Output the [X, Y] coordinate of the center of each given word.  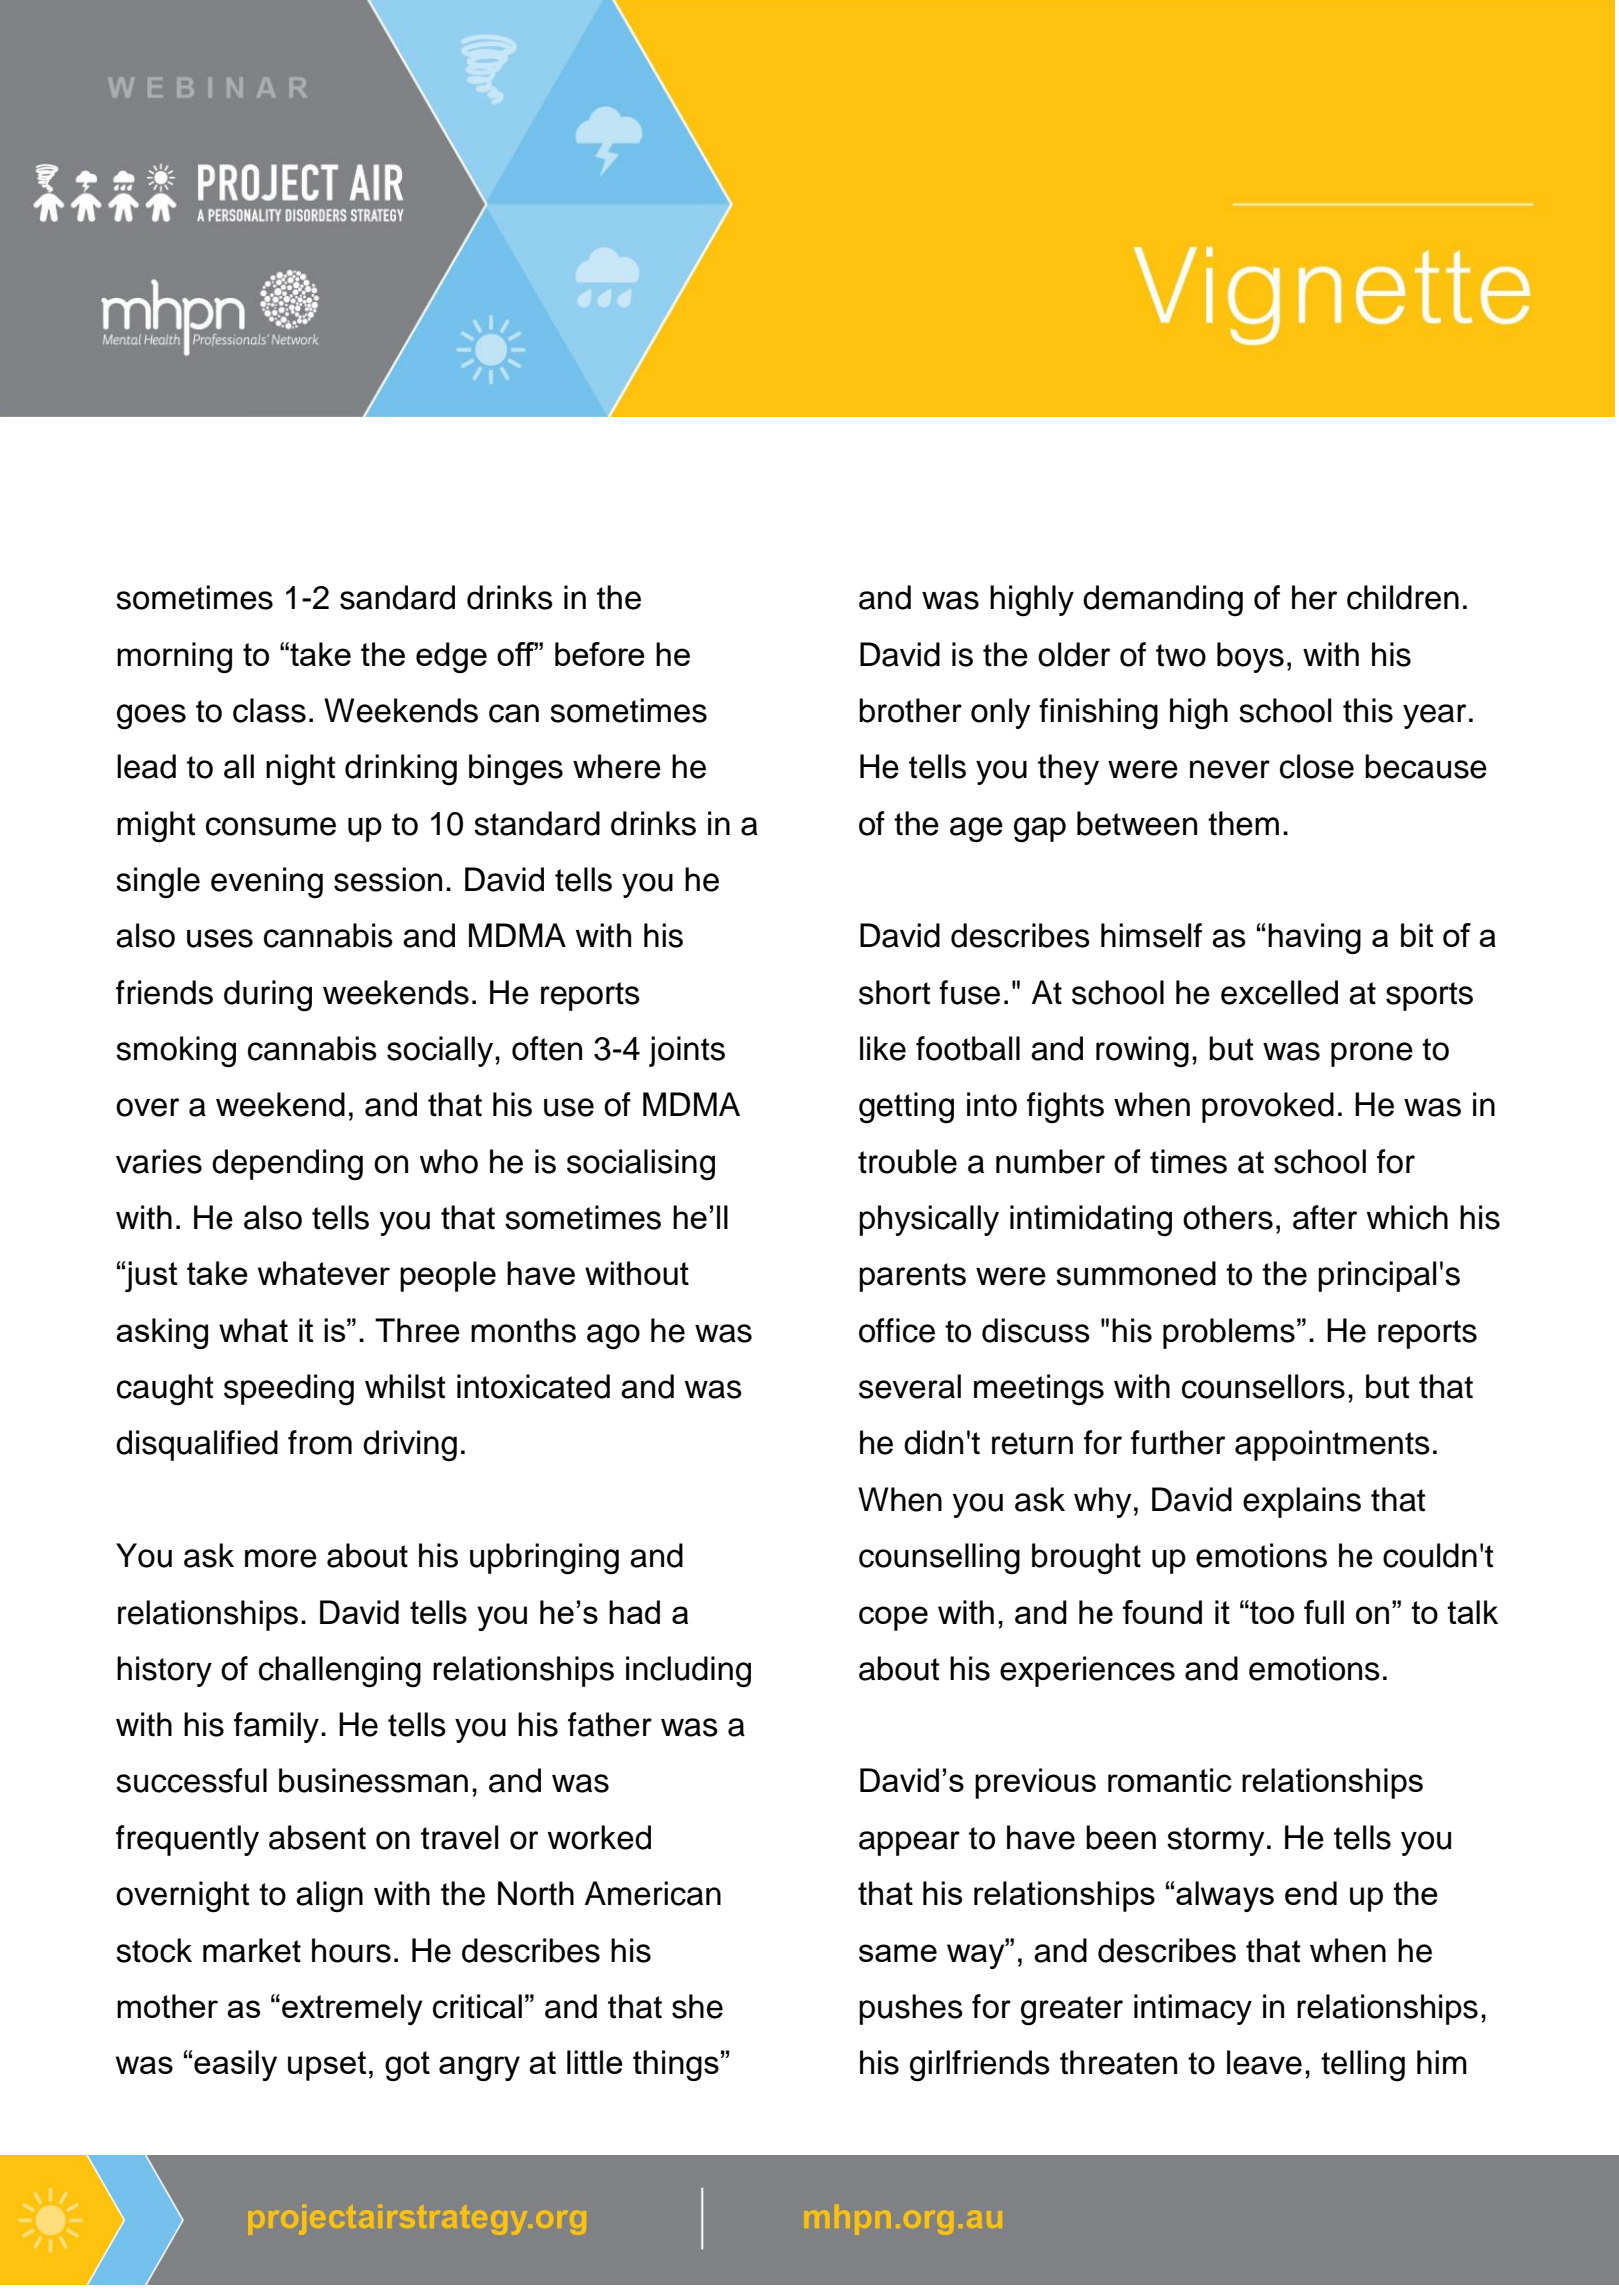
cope [893, 1618]
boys [1250, 657]
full [1324, 1612]
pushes [911, 2009]
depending [287, 1165]
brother [910, 710]
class [269, 710]
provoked [1268, 1107]
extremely [352, 2009]
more [281, 1558]
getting [906, 1108]
